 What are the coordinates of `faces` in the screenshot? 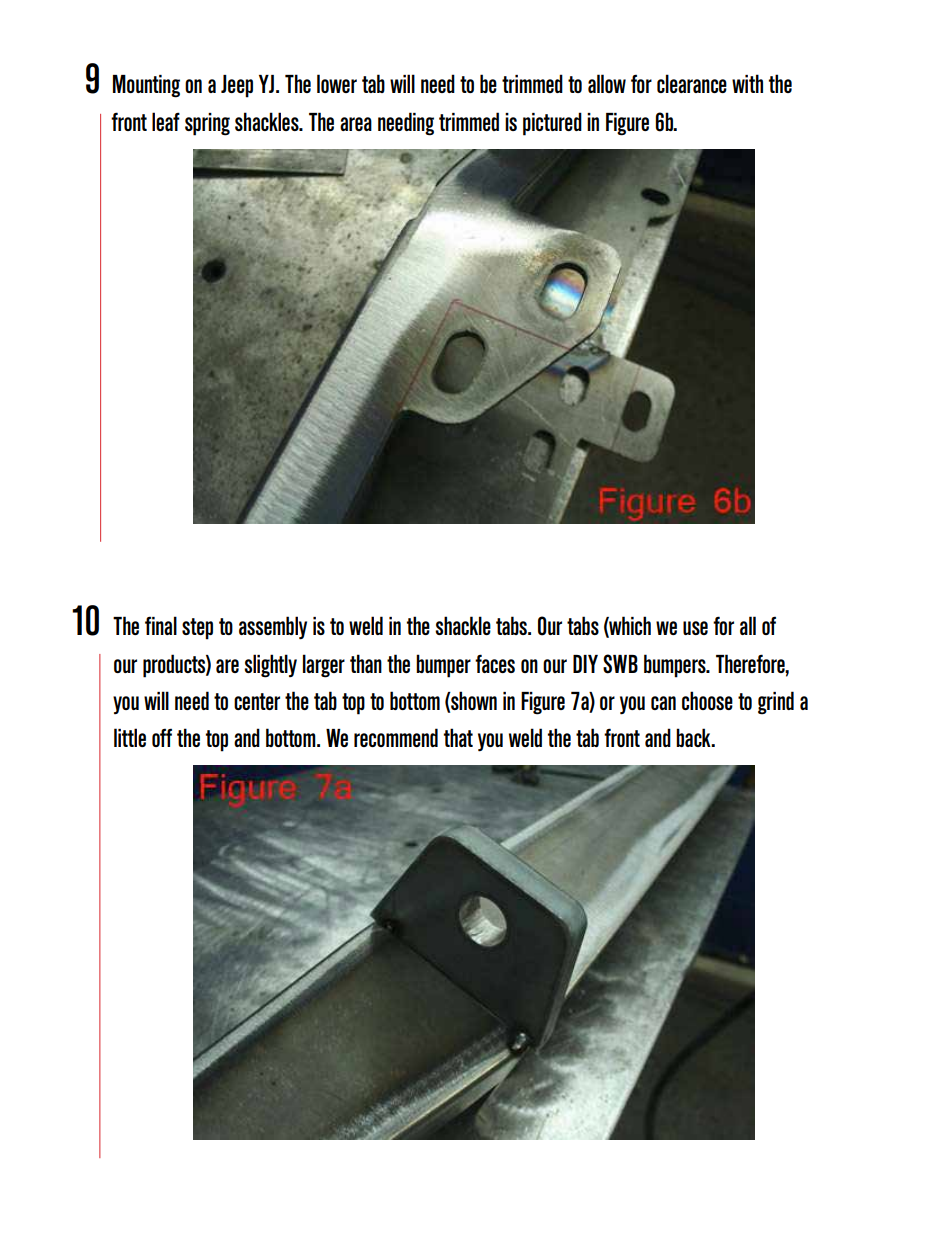 It's located at (495, 663).
